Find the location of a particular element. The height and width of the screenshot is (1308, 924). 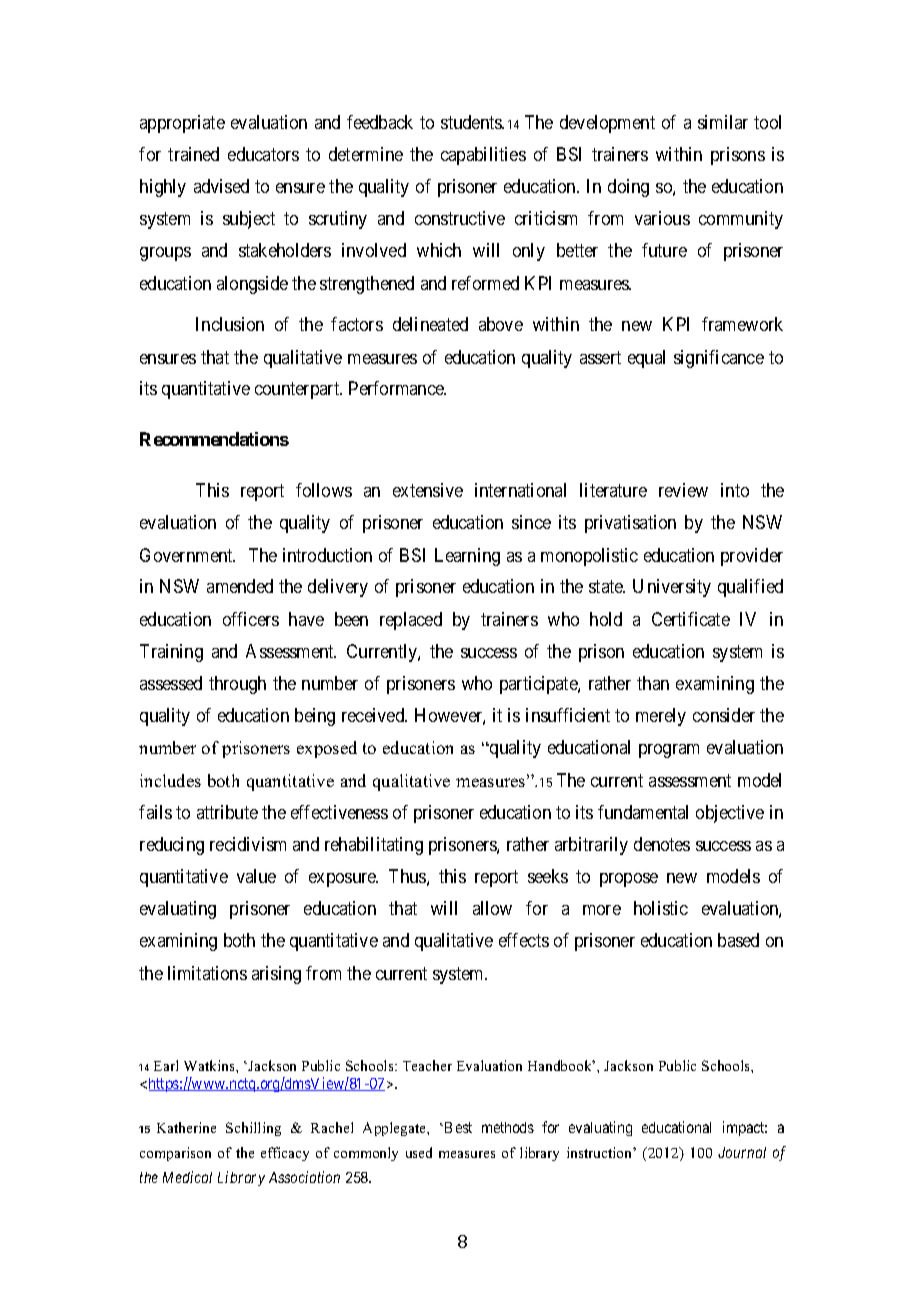

Journal is located at coordinates (742, 1152).
